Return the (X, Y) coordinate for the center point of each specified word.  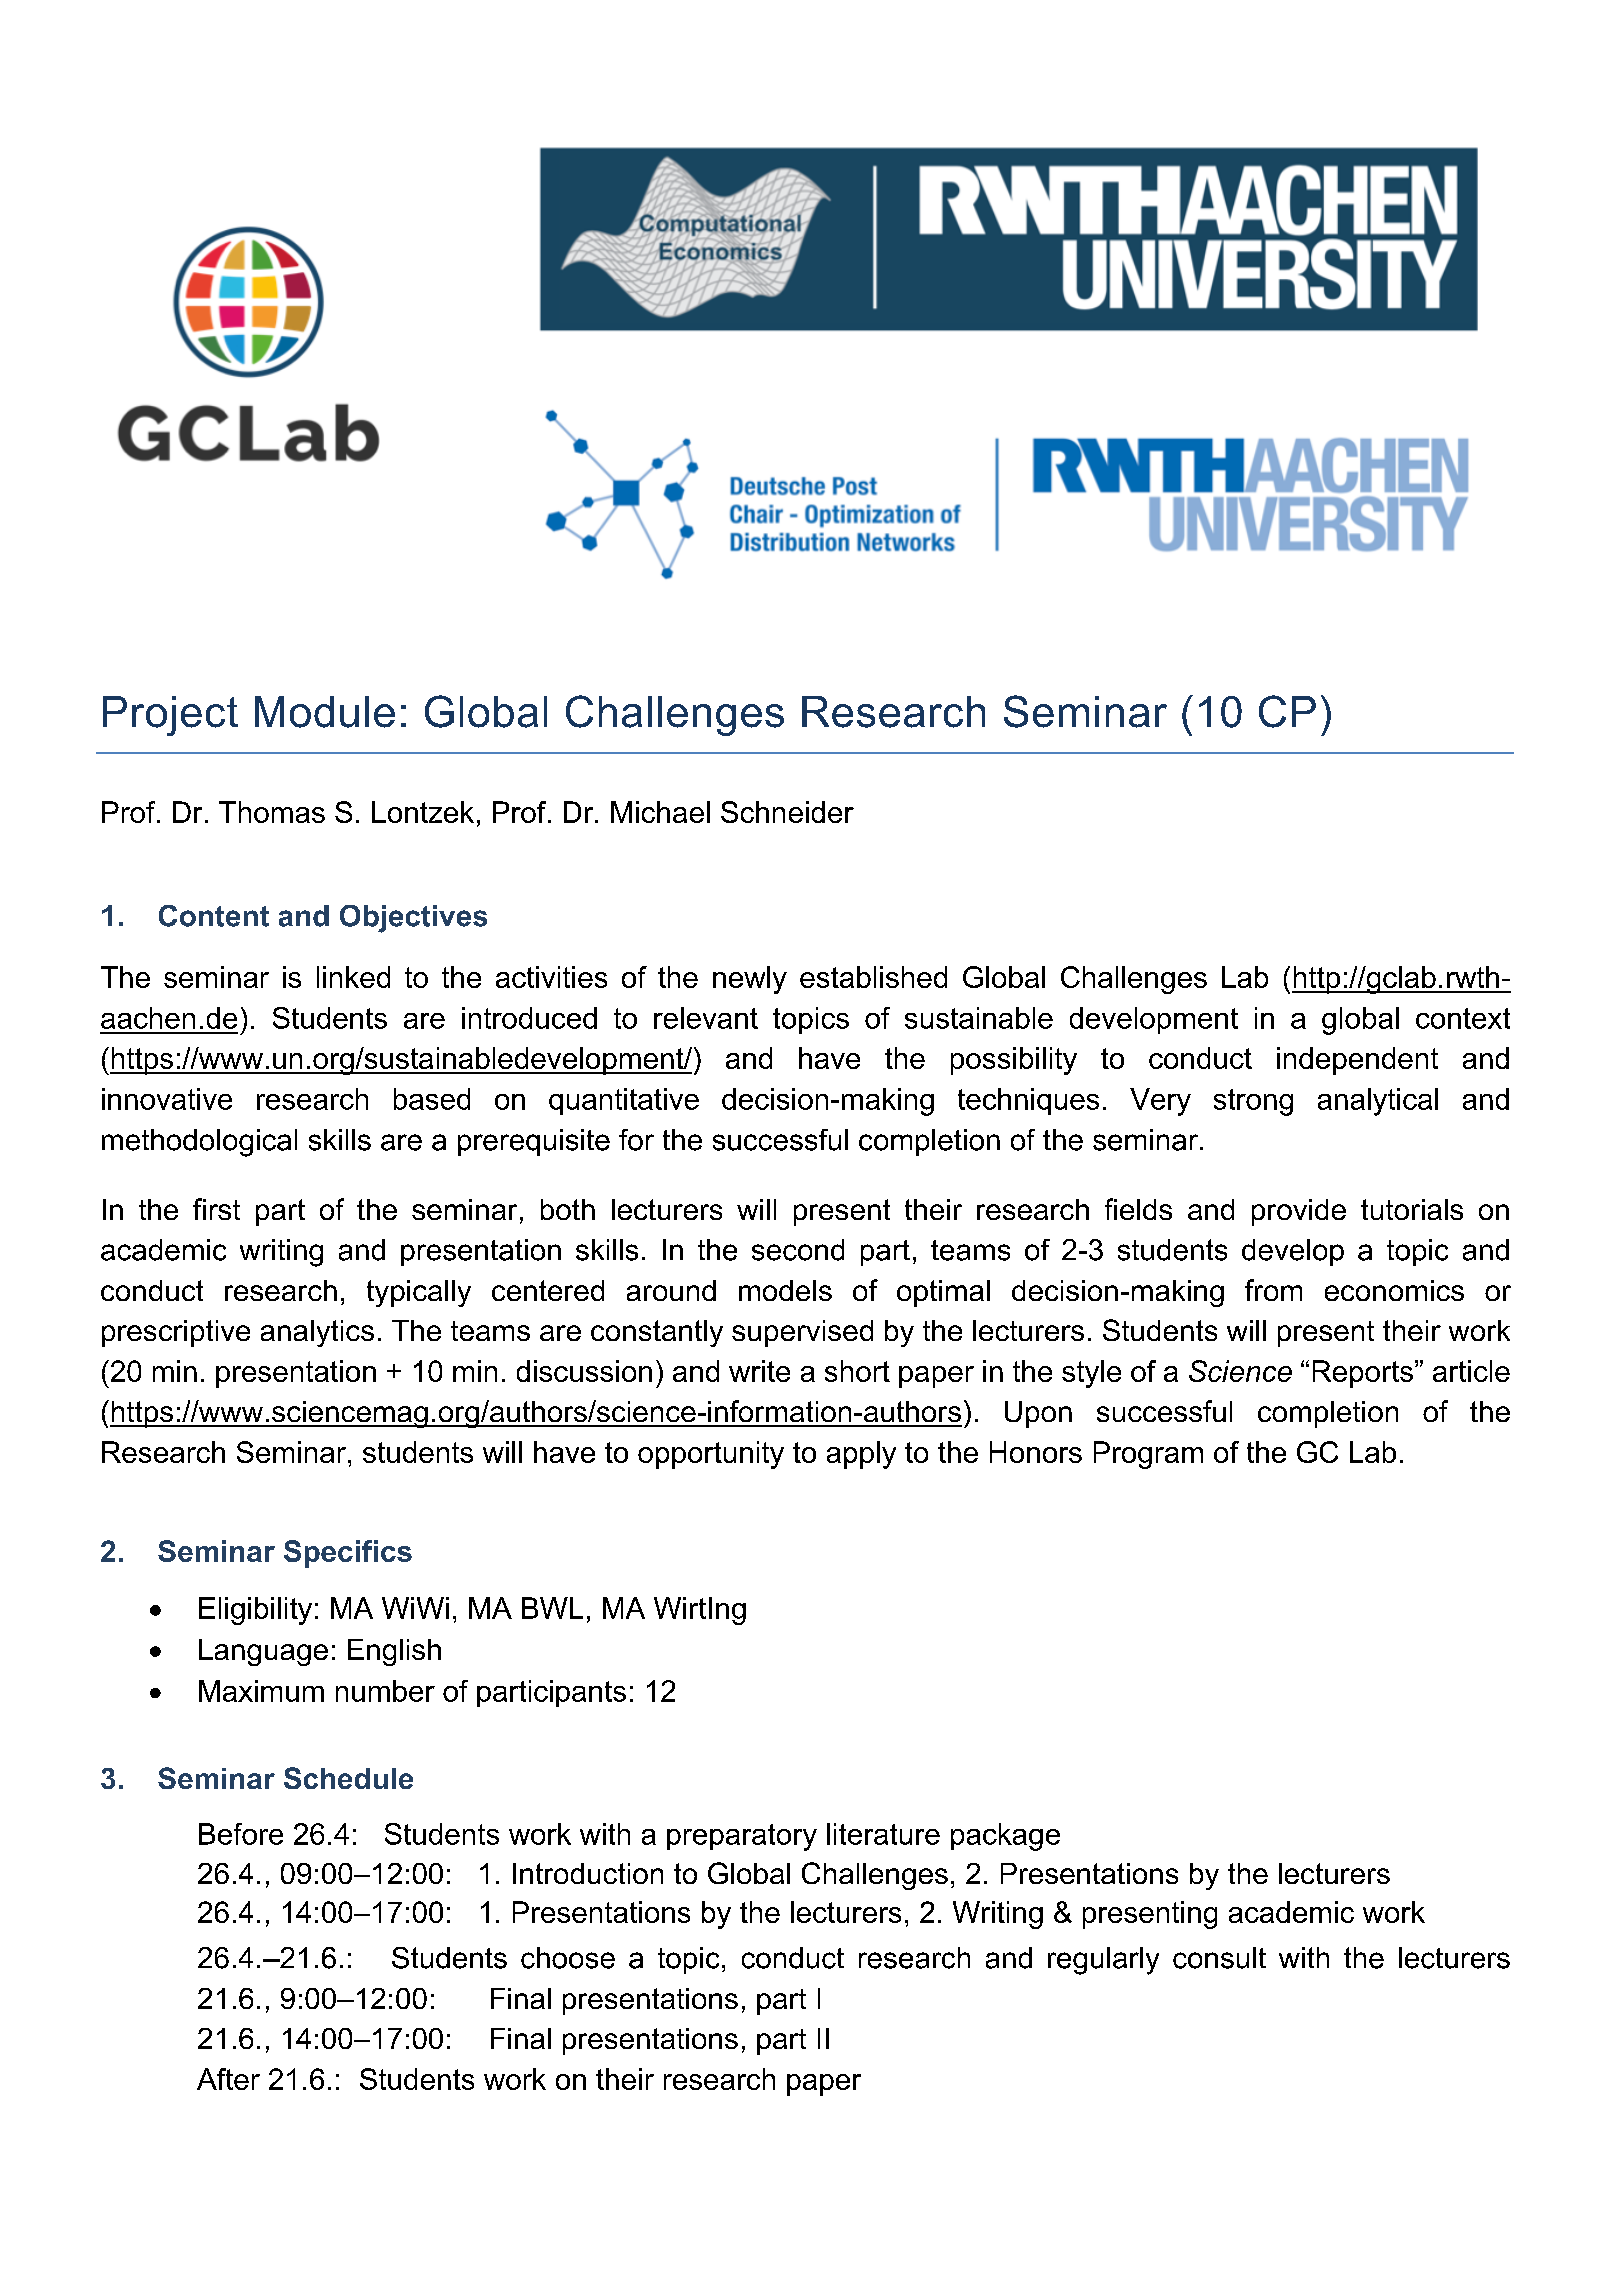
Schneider (787, 812)
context (1463, 1018)
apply (861, 1455)
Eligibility (255, 1611)
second (798, 1250)
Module (325, 712)
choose (568, 1958)
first (216, 1209)
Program (1148, 1455)
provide (1299, 1212)
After (228, 2079)
